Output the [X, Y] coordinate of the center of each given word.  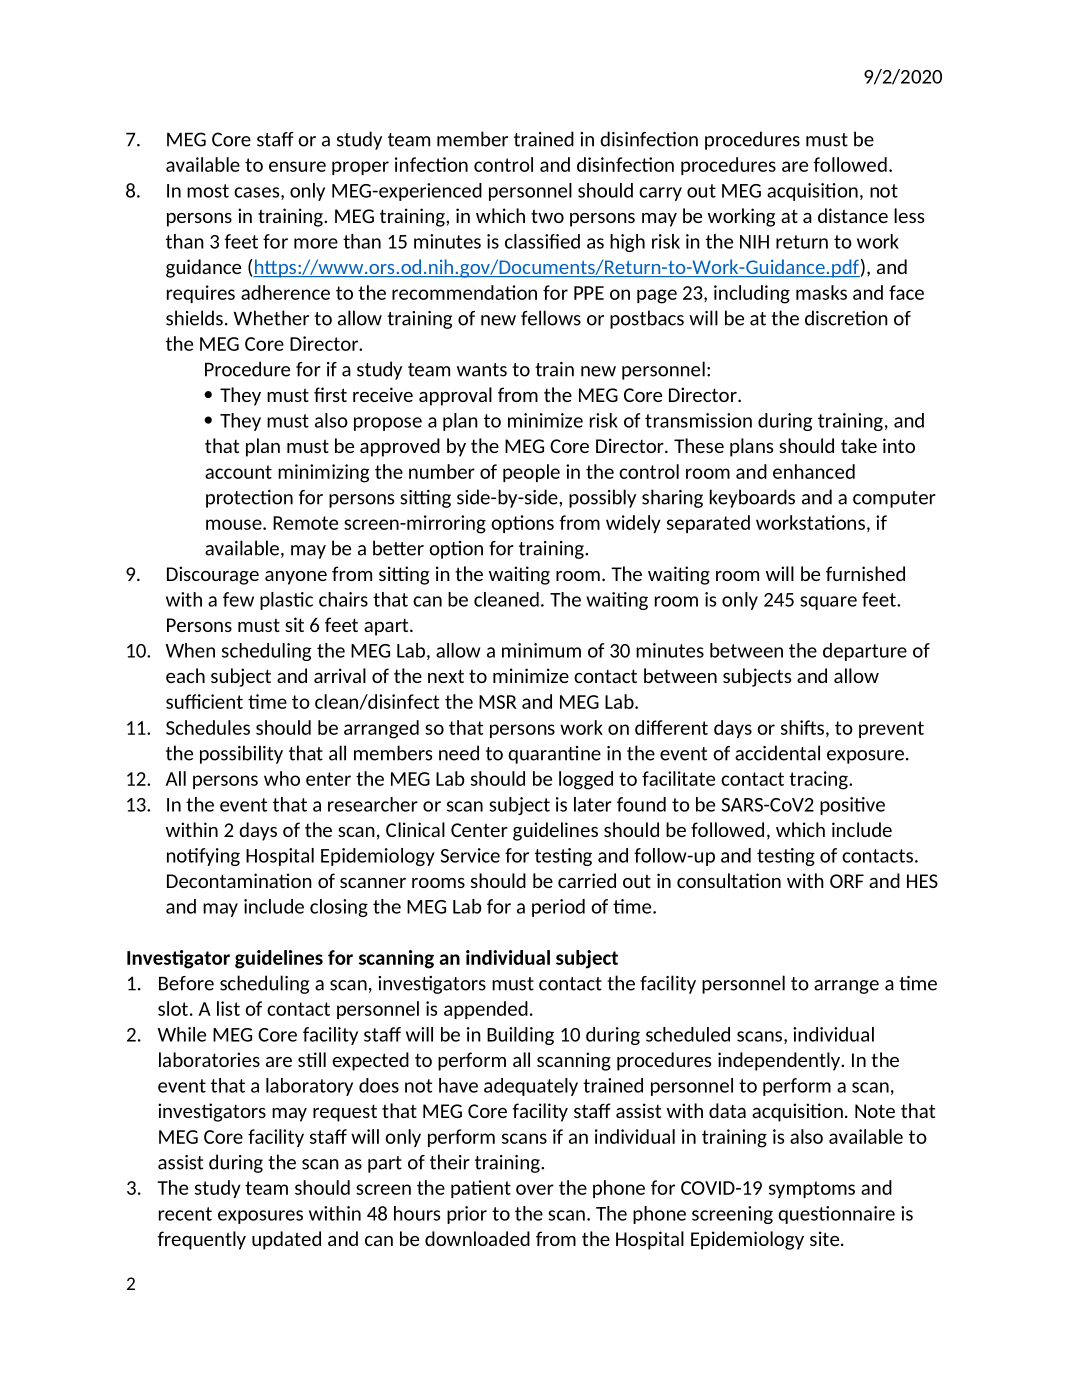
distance [853, 215]
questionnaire [836, 1215]
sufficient [204, 701]
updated [286, 1240]
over [535, 1189]
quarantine [554, 755]
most [208, 191]
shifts [802, 727]
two [547, 216]
